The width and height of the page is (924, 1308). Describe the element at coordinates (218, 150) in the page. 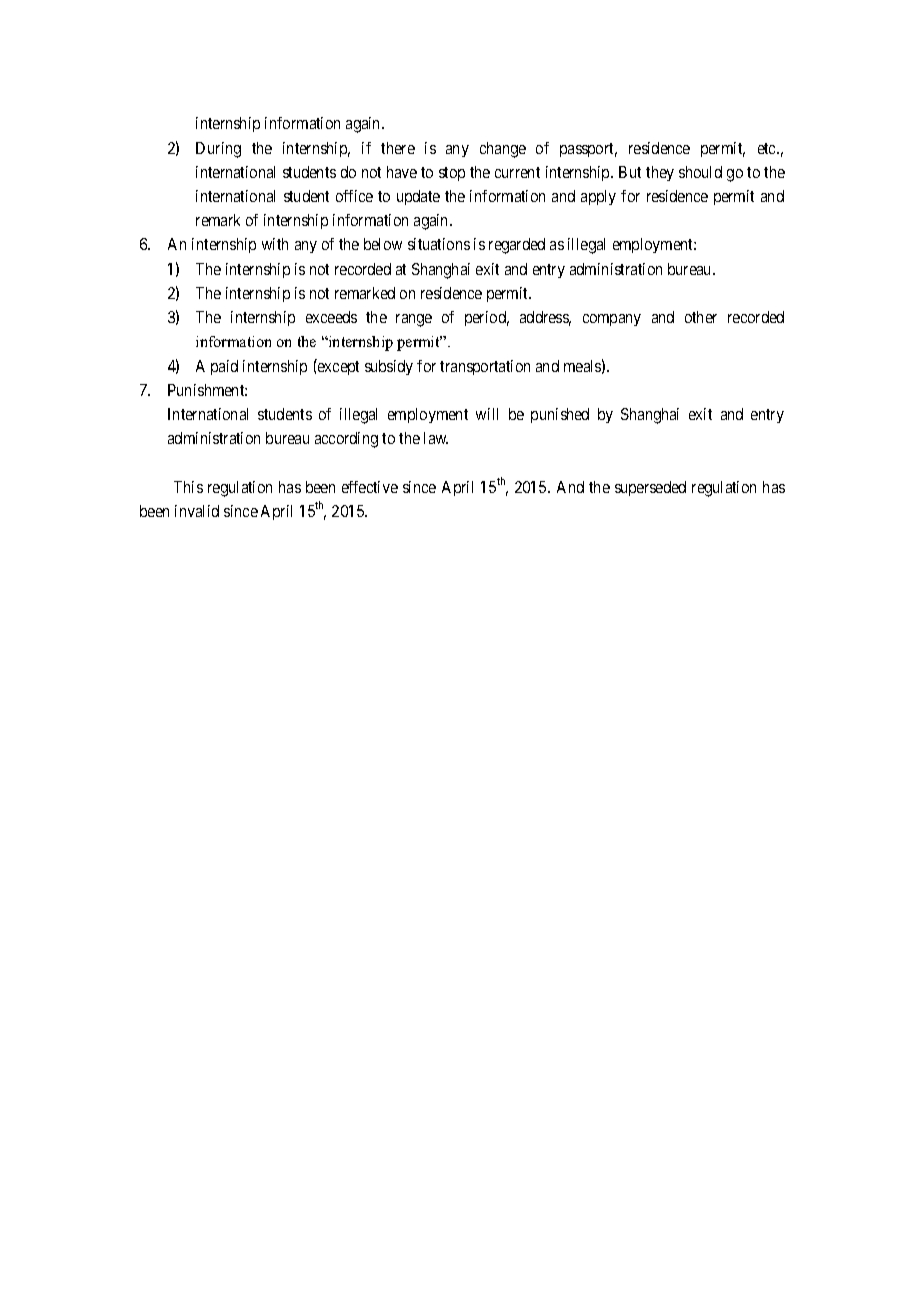

I see `During` at that location.
